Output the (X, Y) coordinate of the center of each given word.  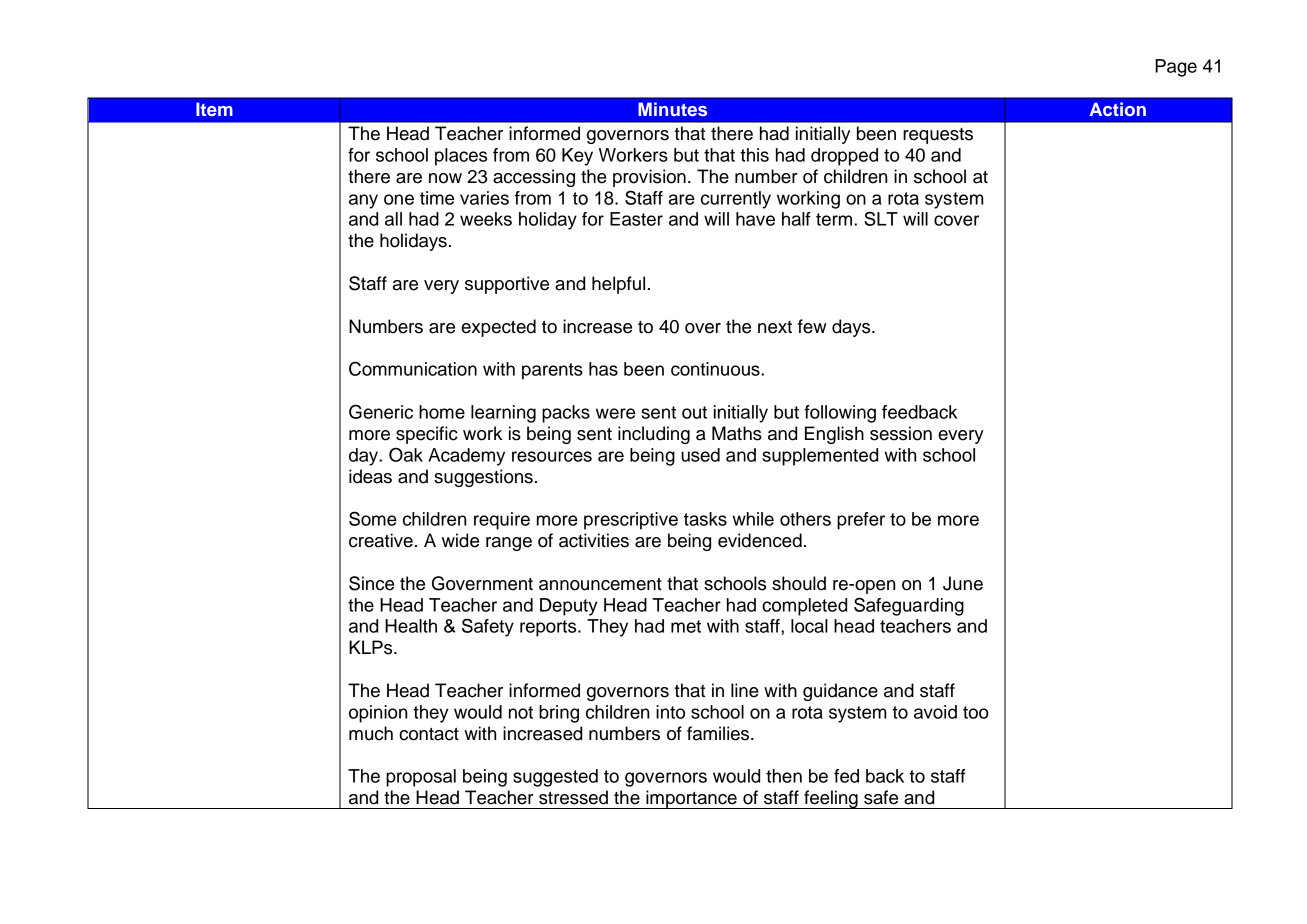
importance (691, 799)
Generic (381, 411)
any (363, 201)
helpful (618, 285)
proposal (421, 778)
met (686, 626)
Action (1117, 109)
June (963, 583)
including (654, 435)
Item (214, 109)
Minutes (672, 109)
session (901, 433)
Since (371, 583)
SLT (881, 218)
